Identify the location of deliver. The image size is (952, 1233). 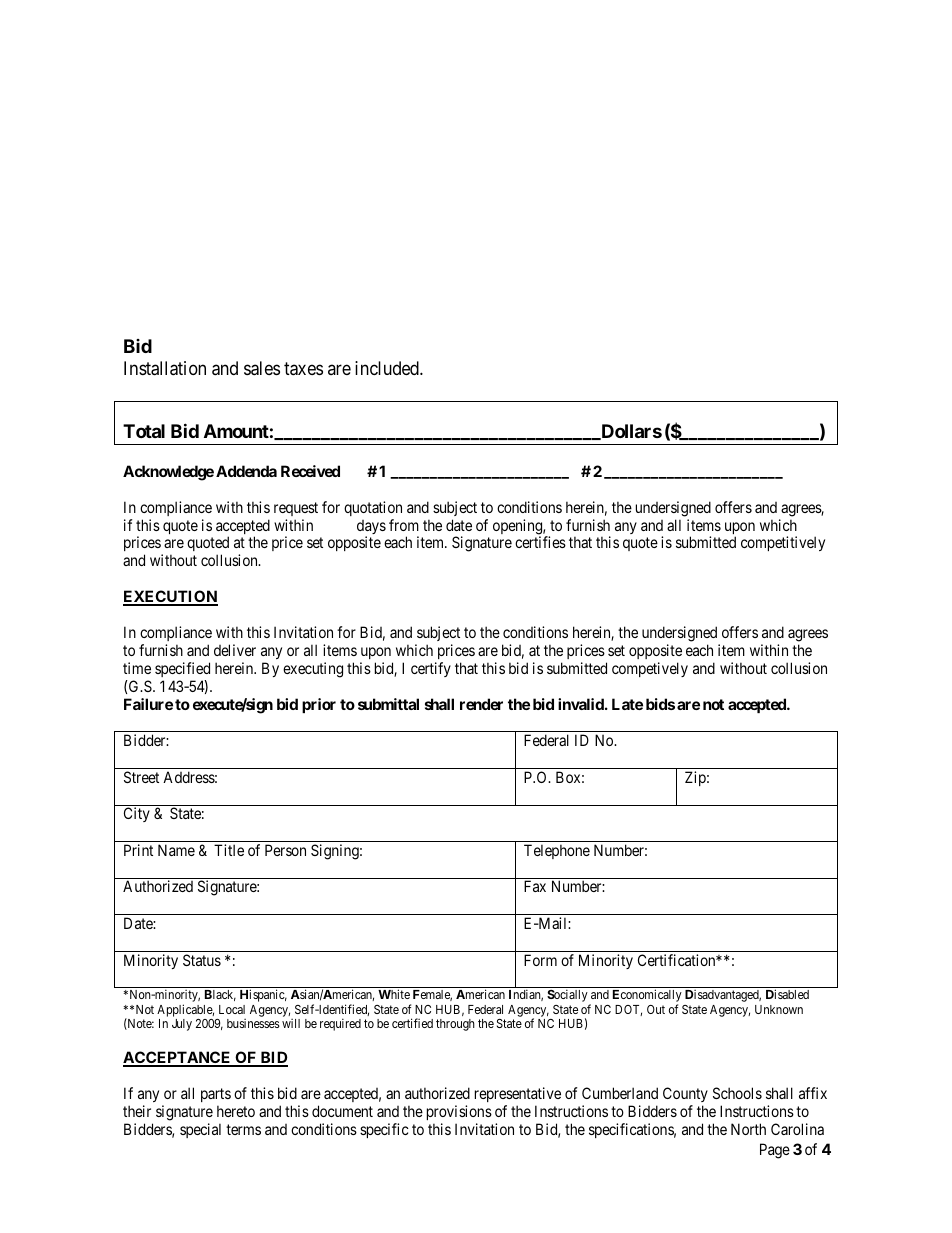
(235, 650).
